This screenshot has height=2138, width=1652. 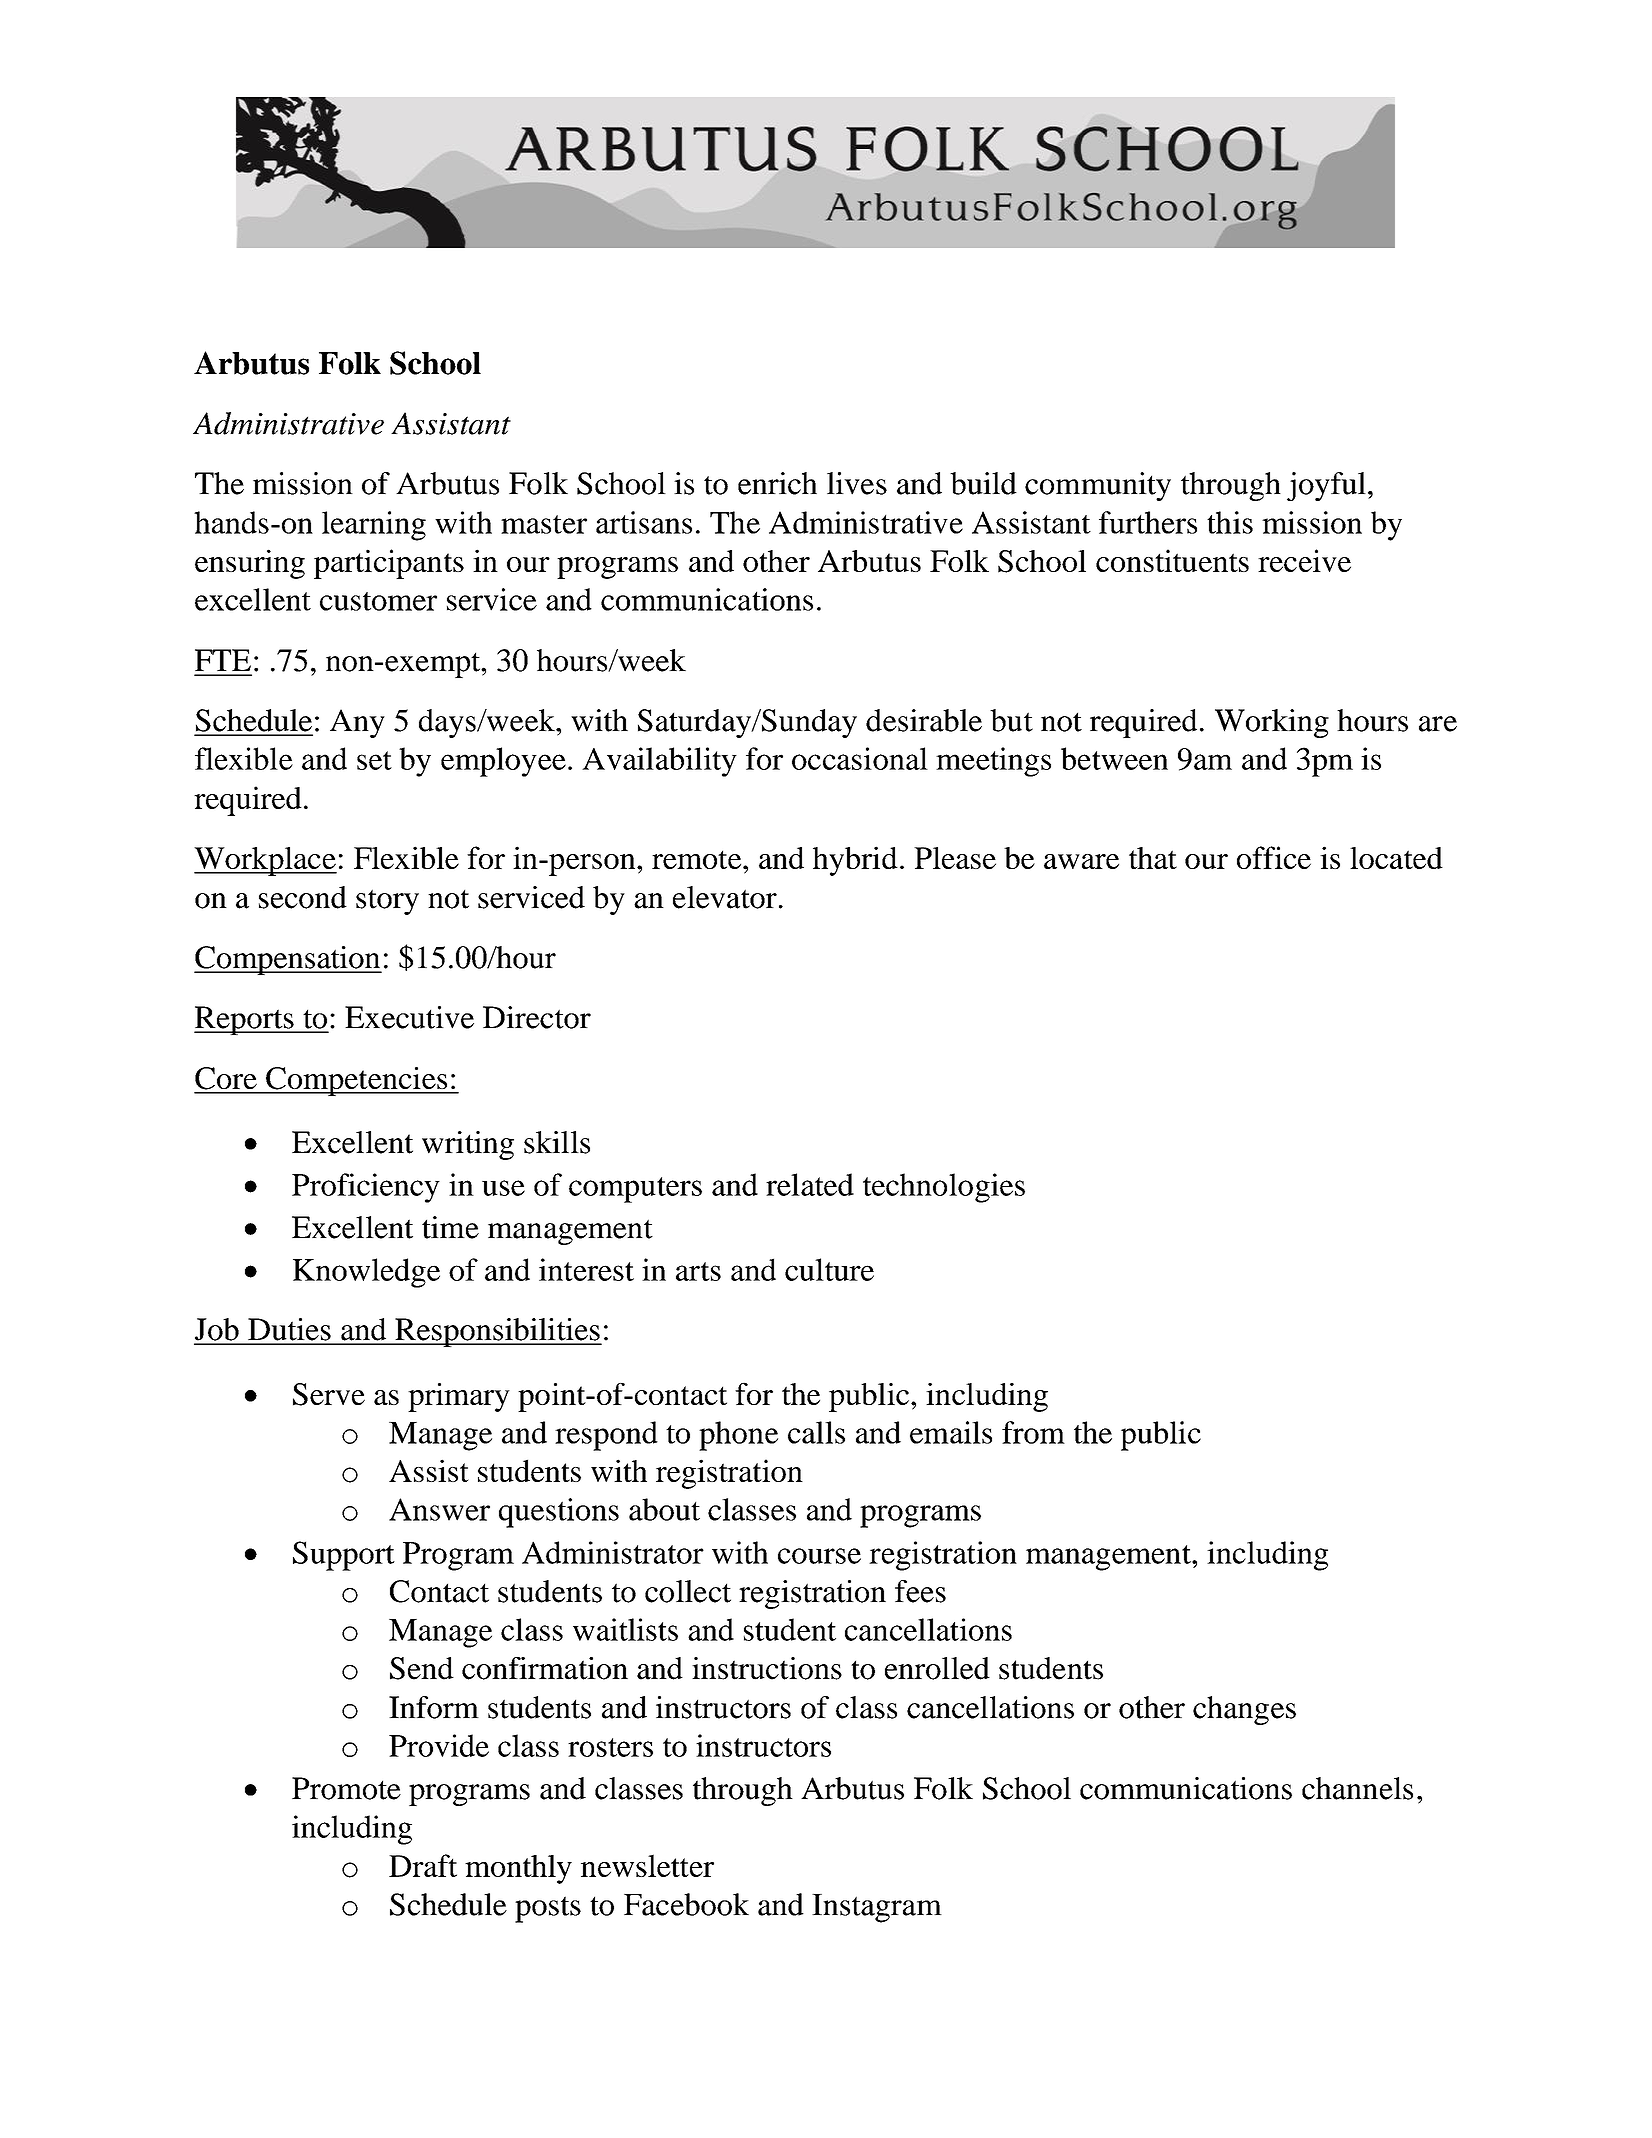 I want to click on story, so click(x=387, y=902).
